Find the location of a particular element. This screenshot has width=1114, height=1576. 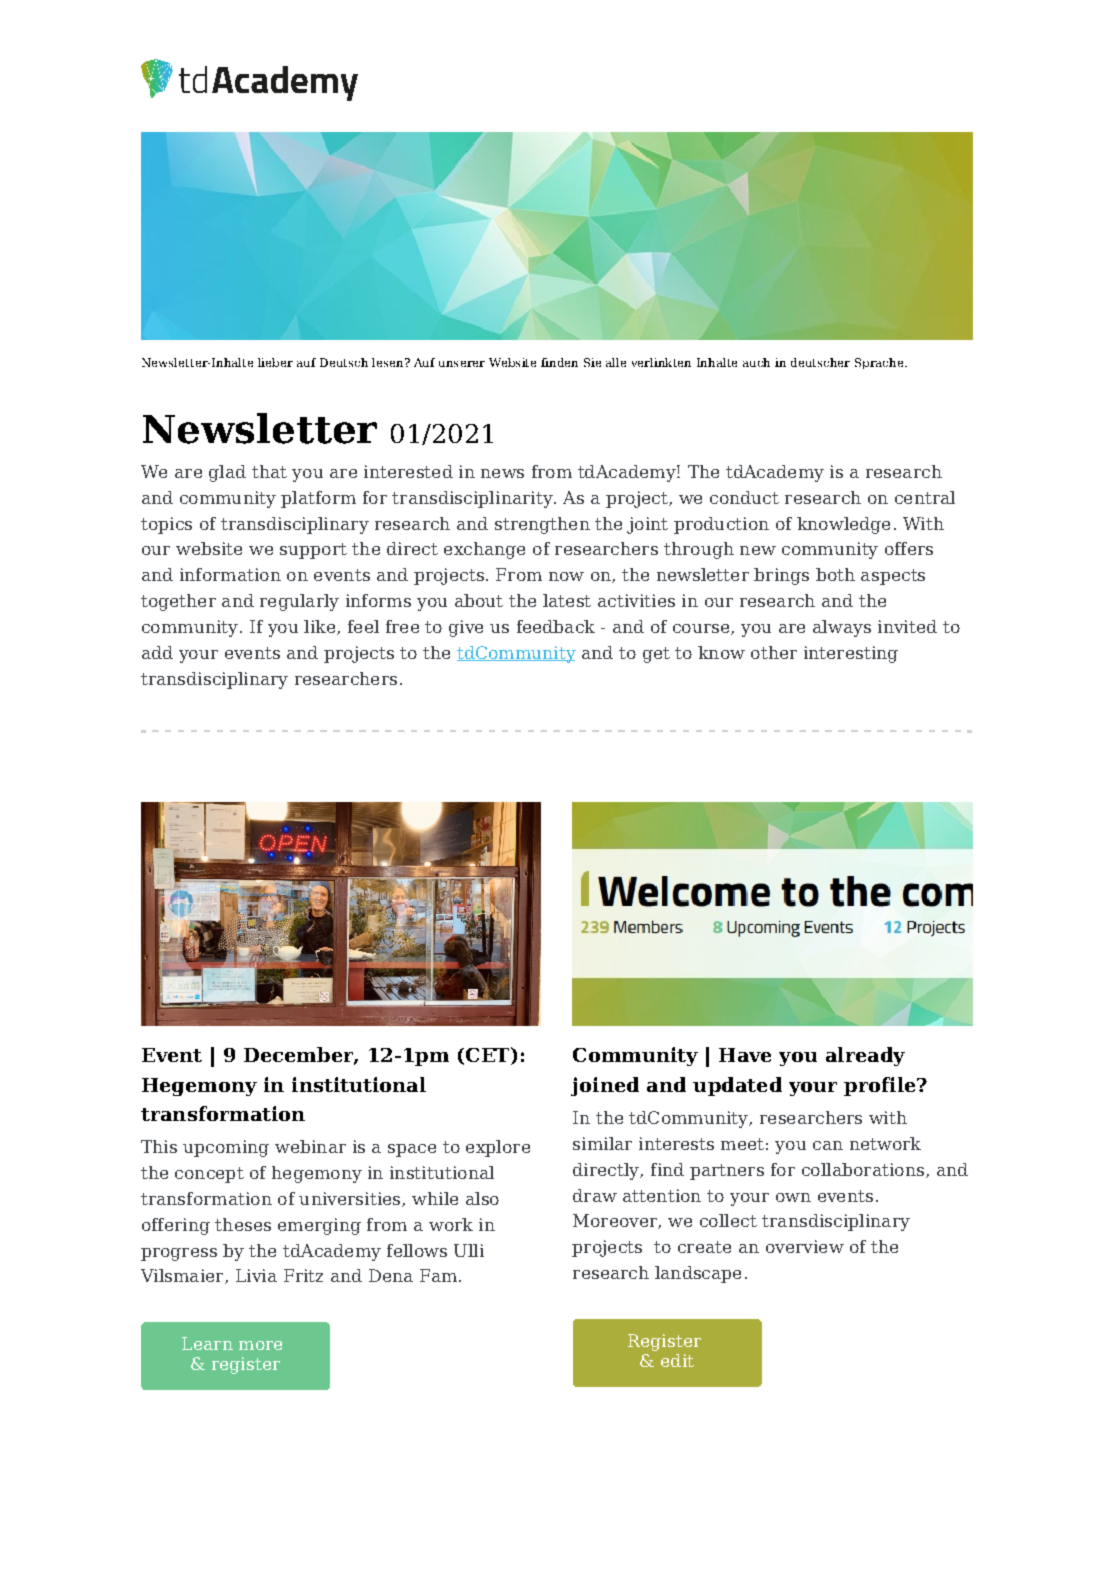

both is located at coordinates (835, 574).
